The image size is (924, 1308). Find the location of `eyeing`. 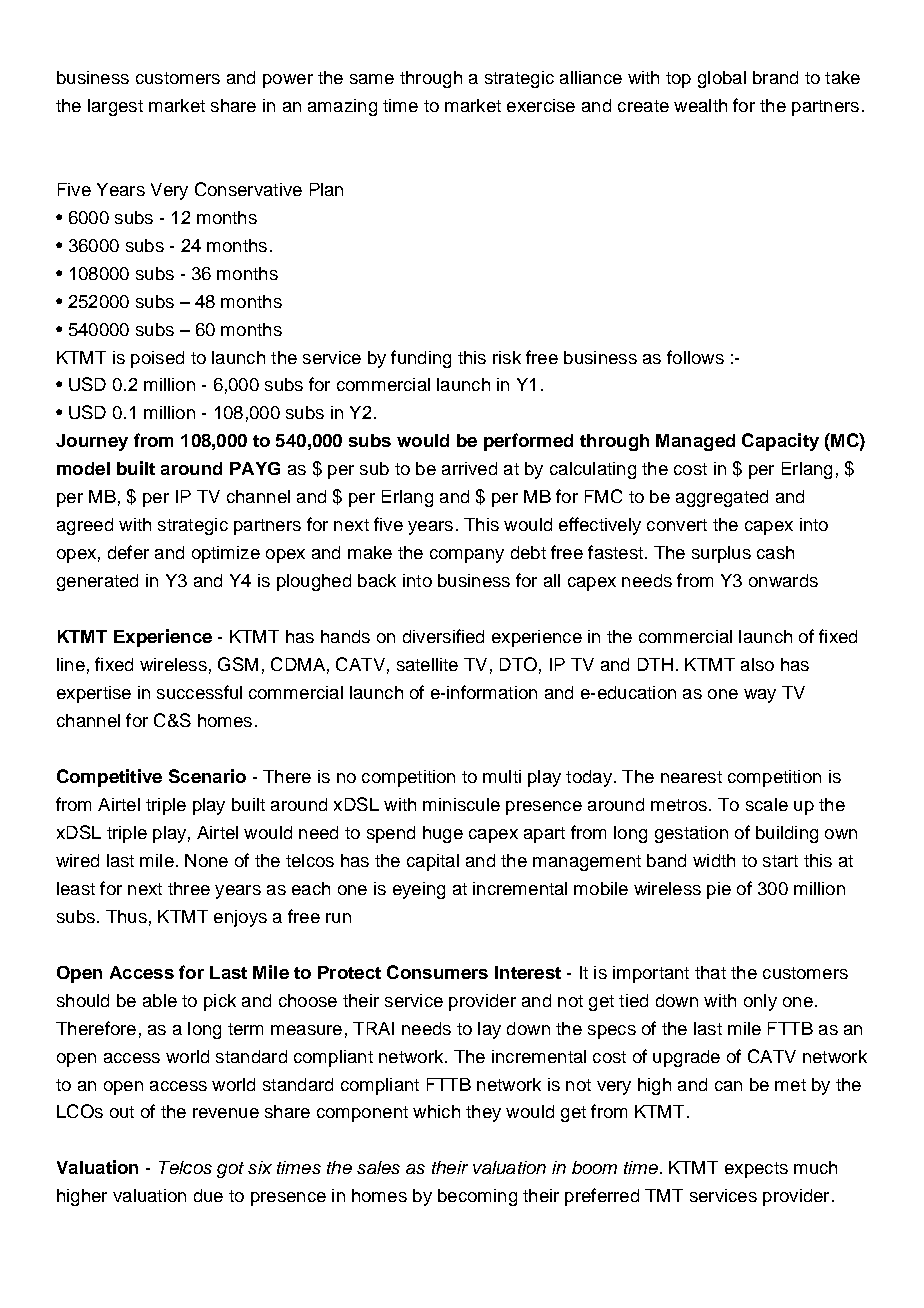

eyeing is located at coordinates (419, 890).
